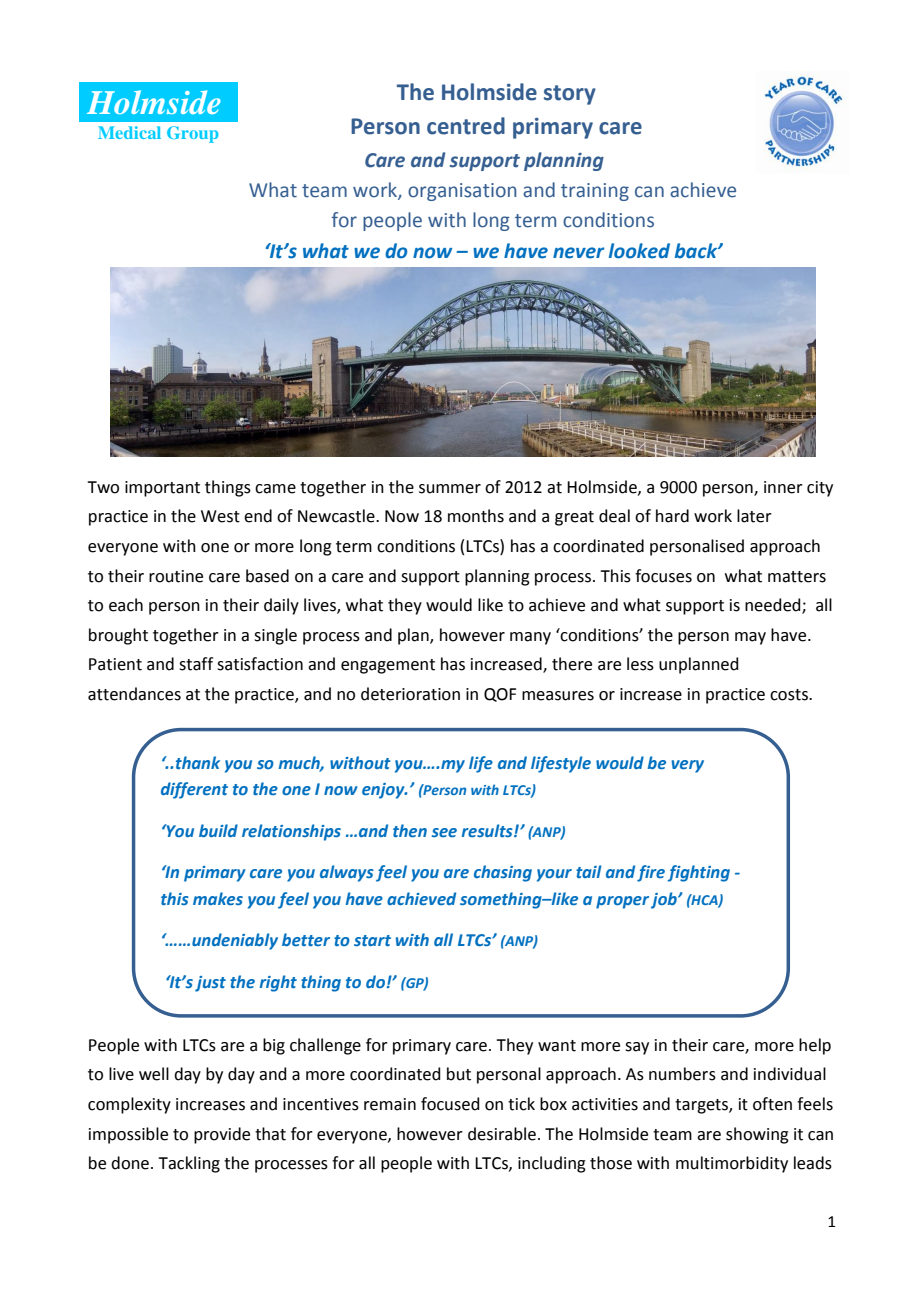 This document has height=1308, width=924. What do you see at coordinates (192, 134) in the document?
I see `Group` at bounding box center [192, 134].
